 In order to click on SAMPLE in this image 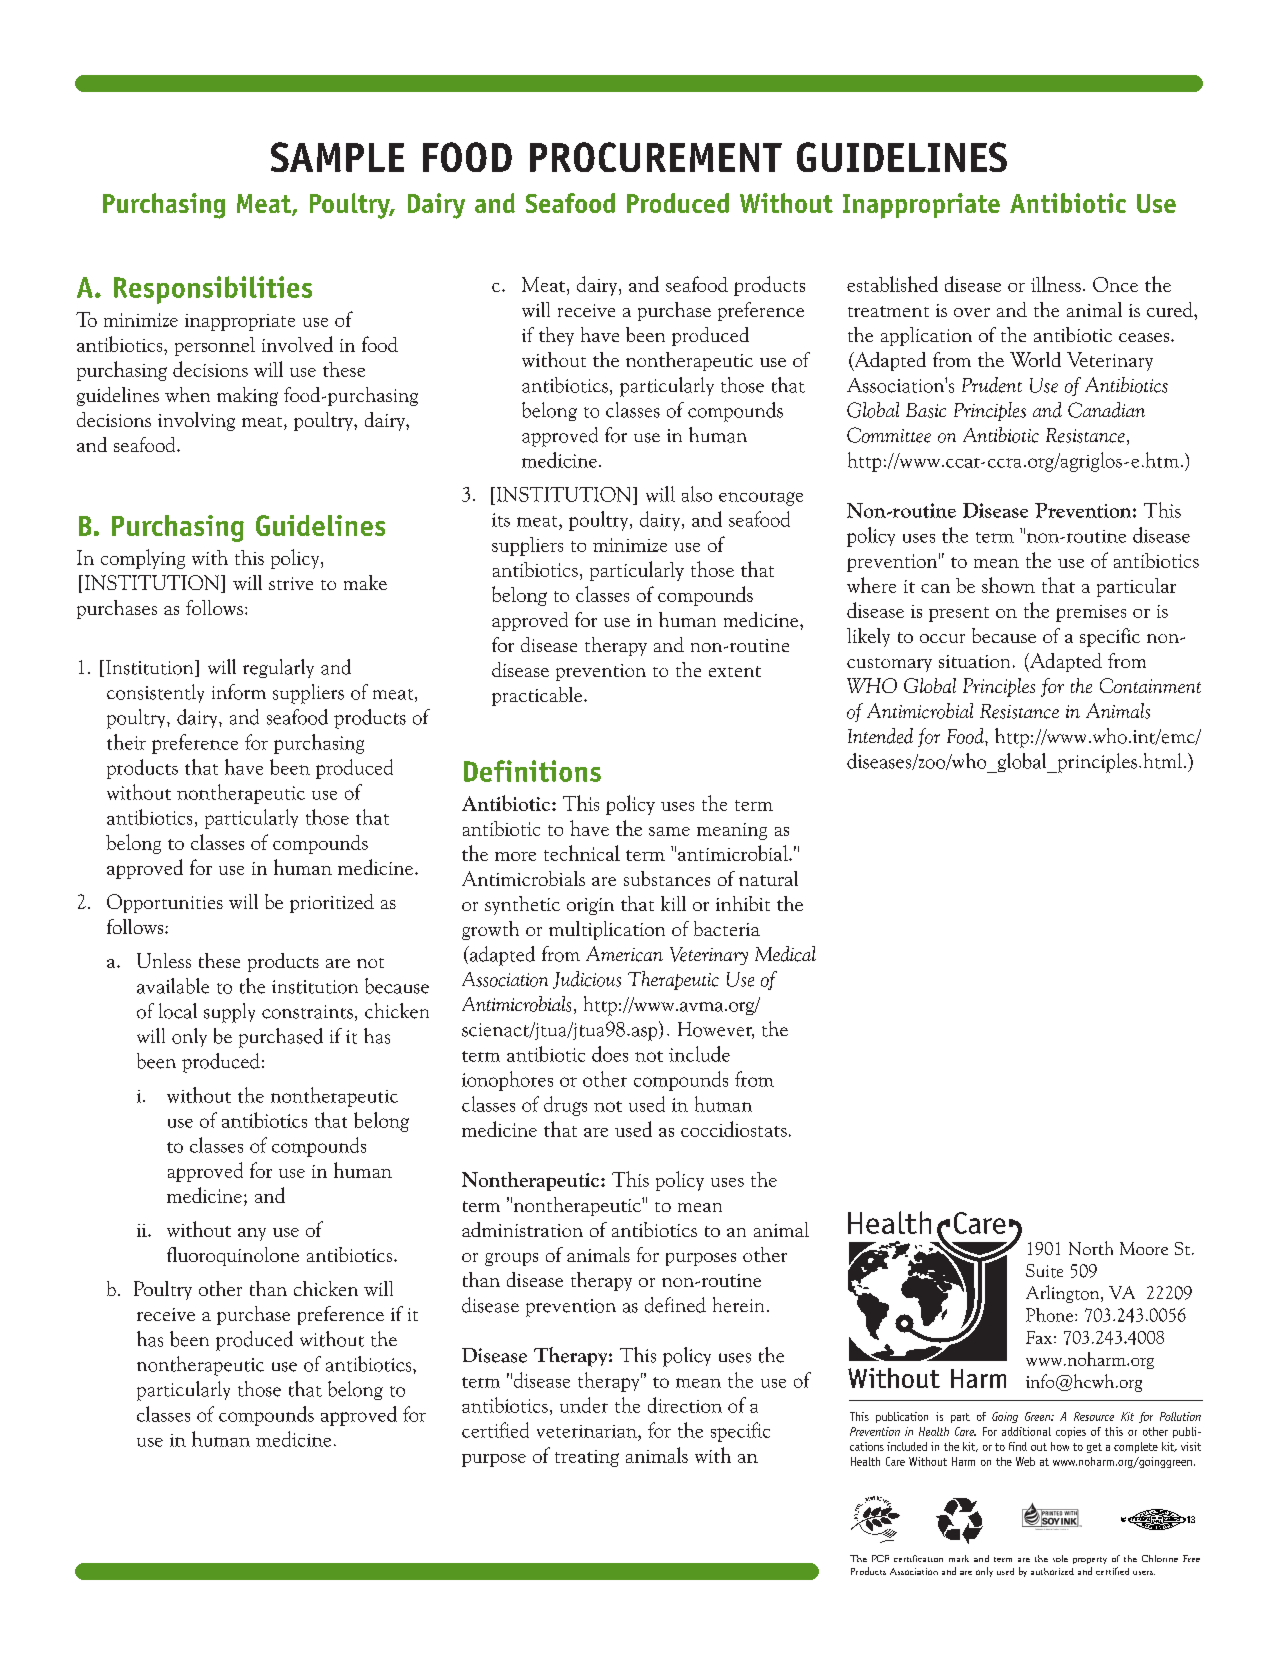, I will do `click(337, 157)`.
